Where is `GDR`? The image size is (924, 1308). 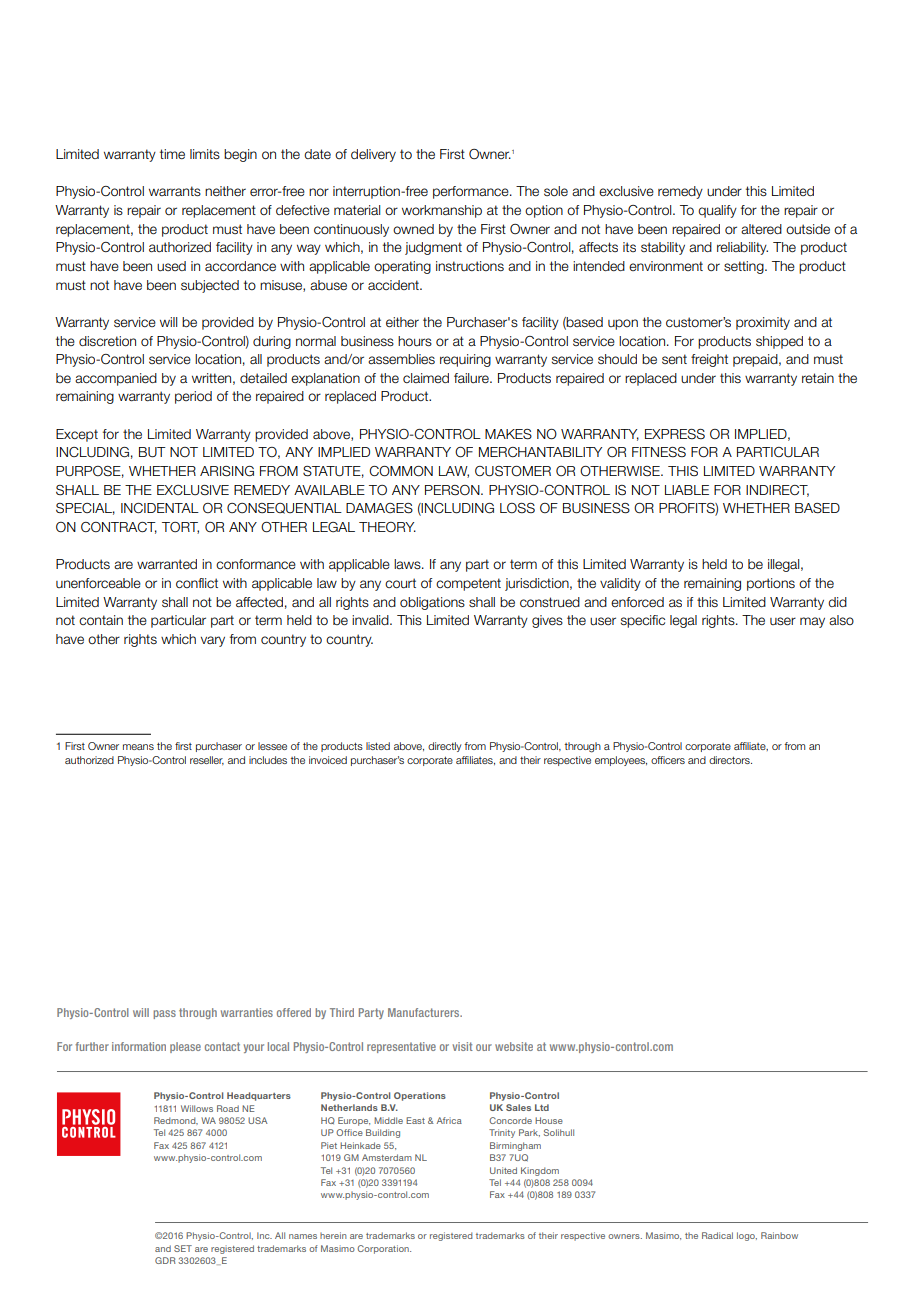 GDR is located at coordinates (165, 1260).
